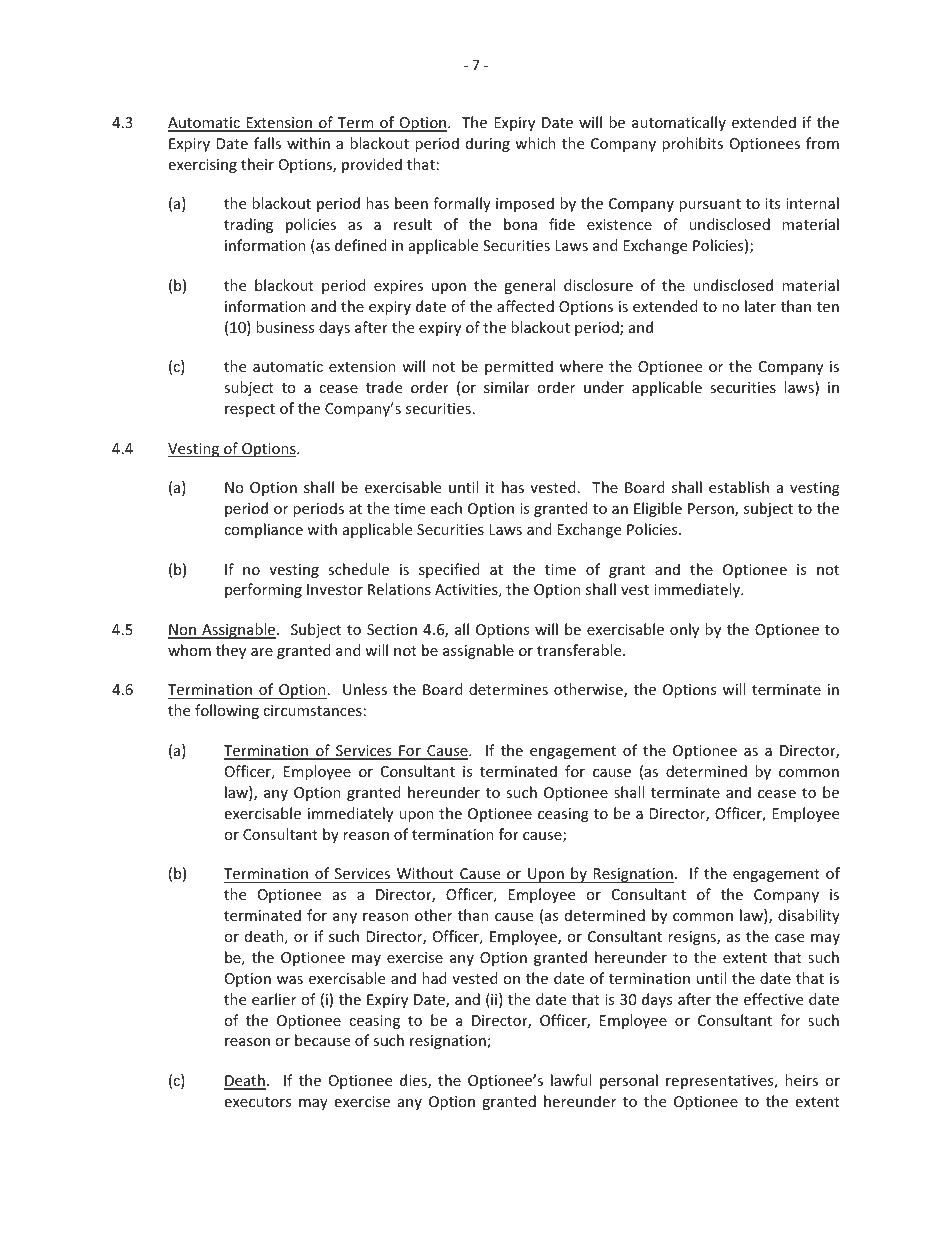 The width and height of the screenshot is (952, 1233). I want to click on their, so click(257, 164).
